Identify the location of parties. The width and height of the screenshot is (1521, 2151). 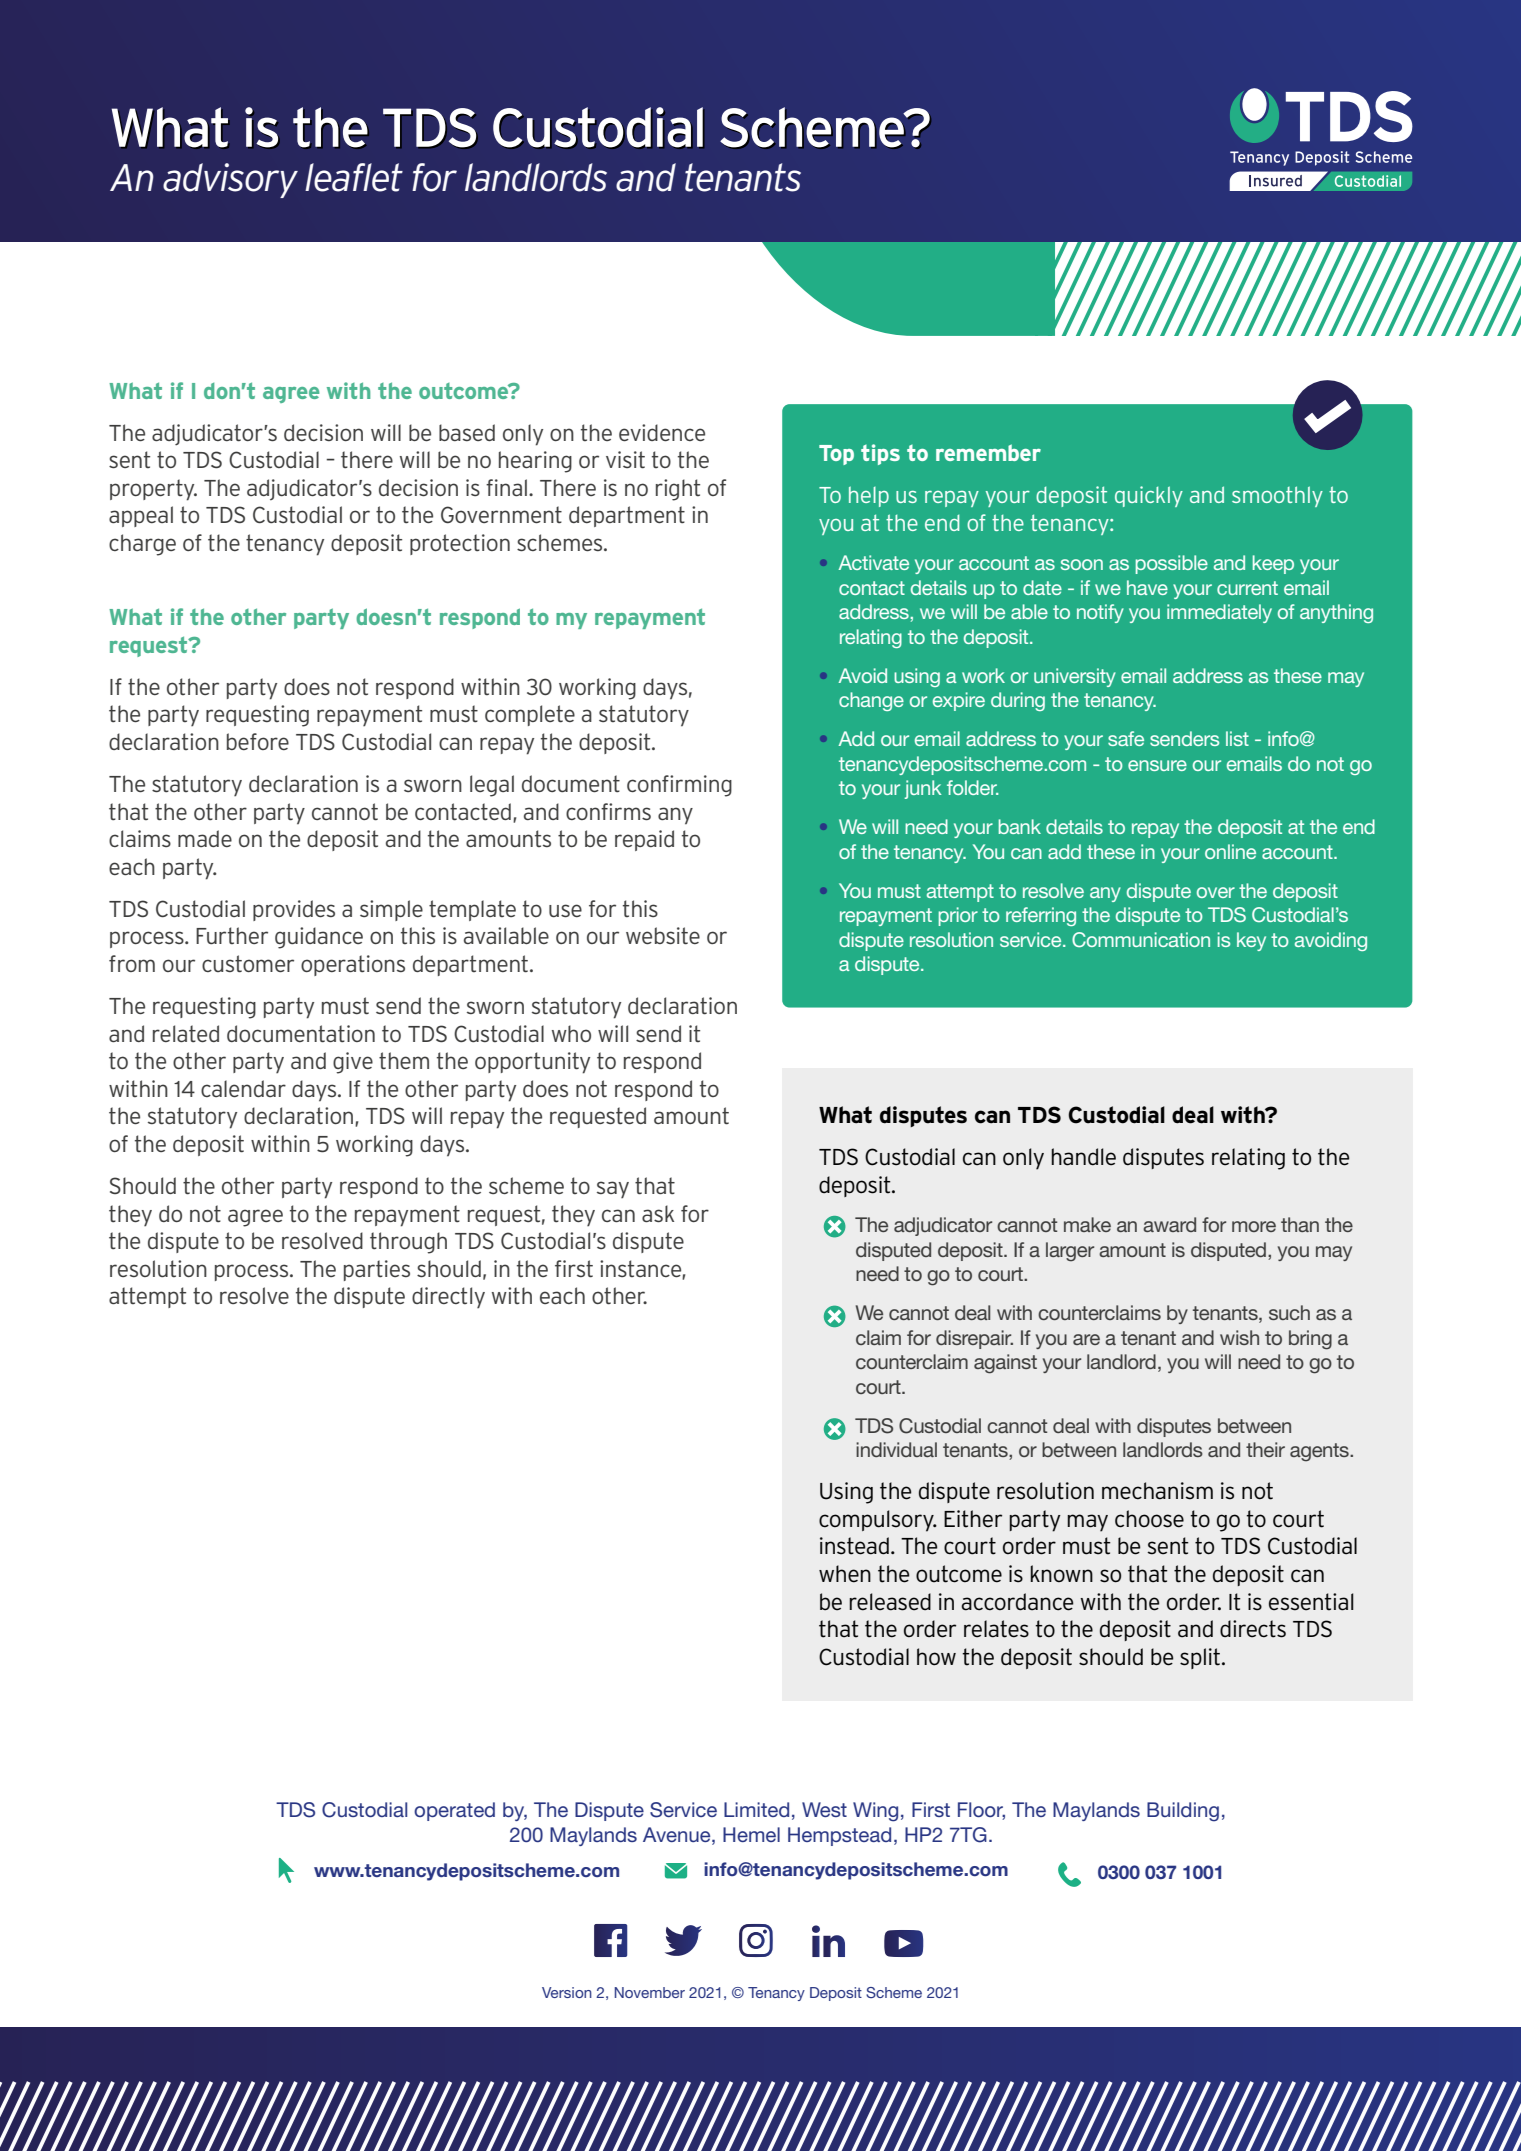
(377, 1270).
